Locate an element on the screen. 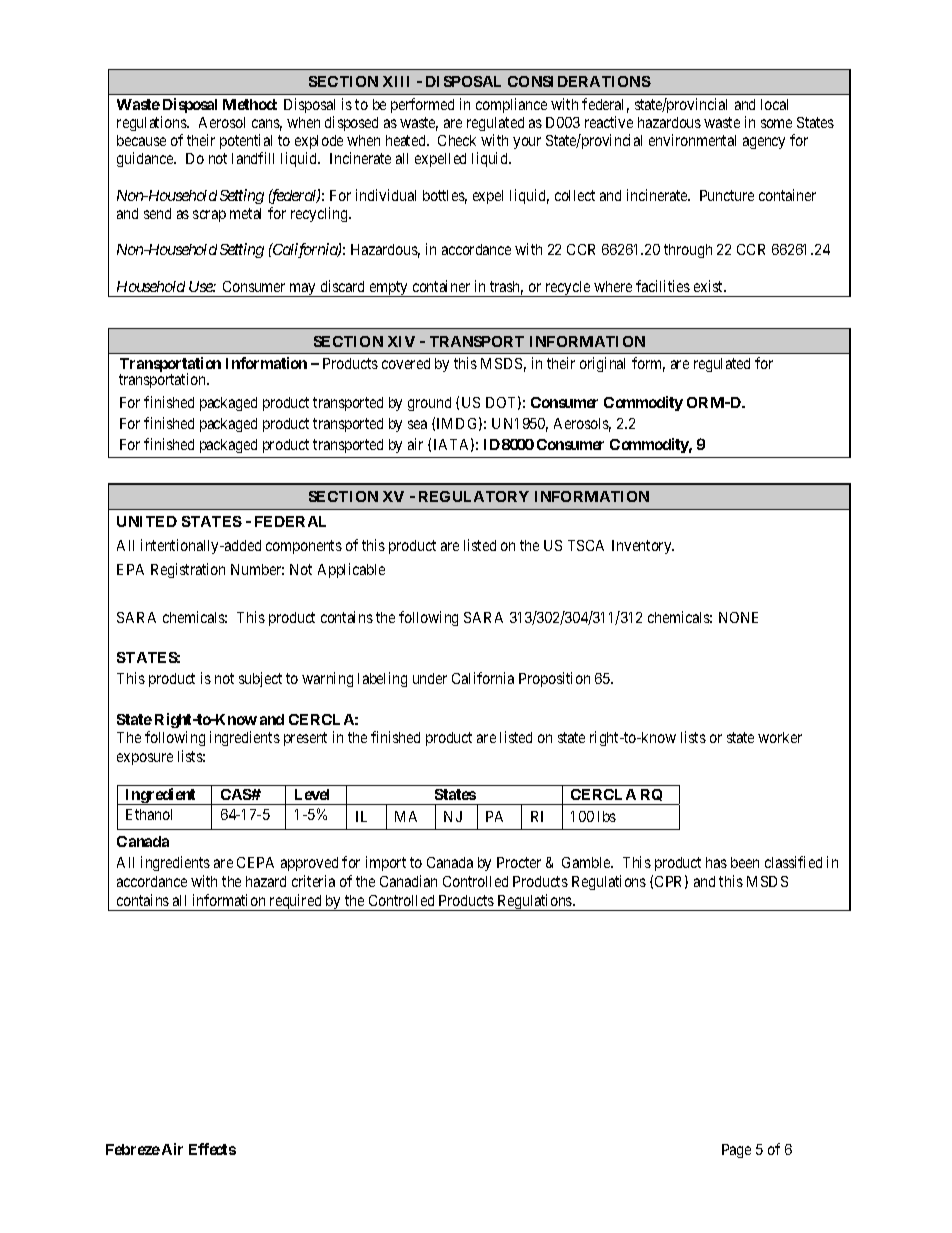 The height and width of the screenshot is (1233, 952). potential is located at coordinates (246, 141).
